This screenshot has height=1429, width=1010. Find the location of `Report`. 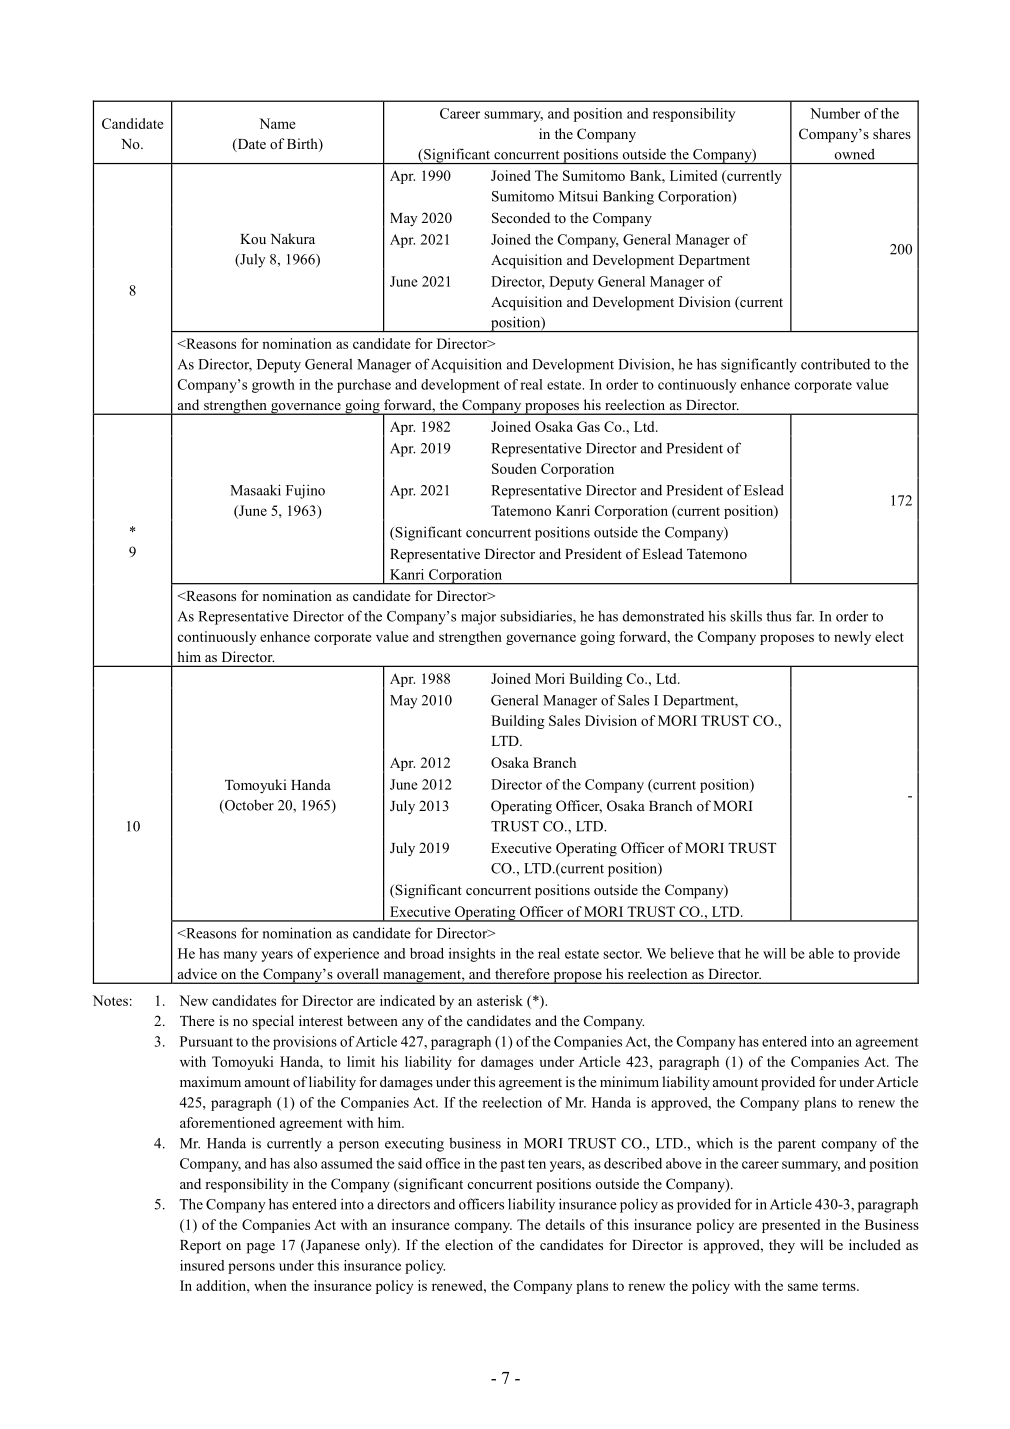

Report is located at coordinates (200, 1247).
